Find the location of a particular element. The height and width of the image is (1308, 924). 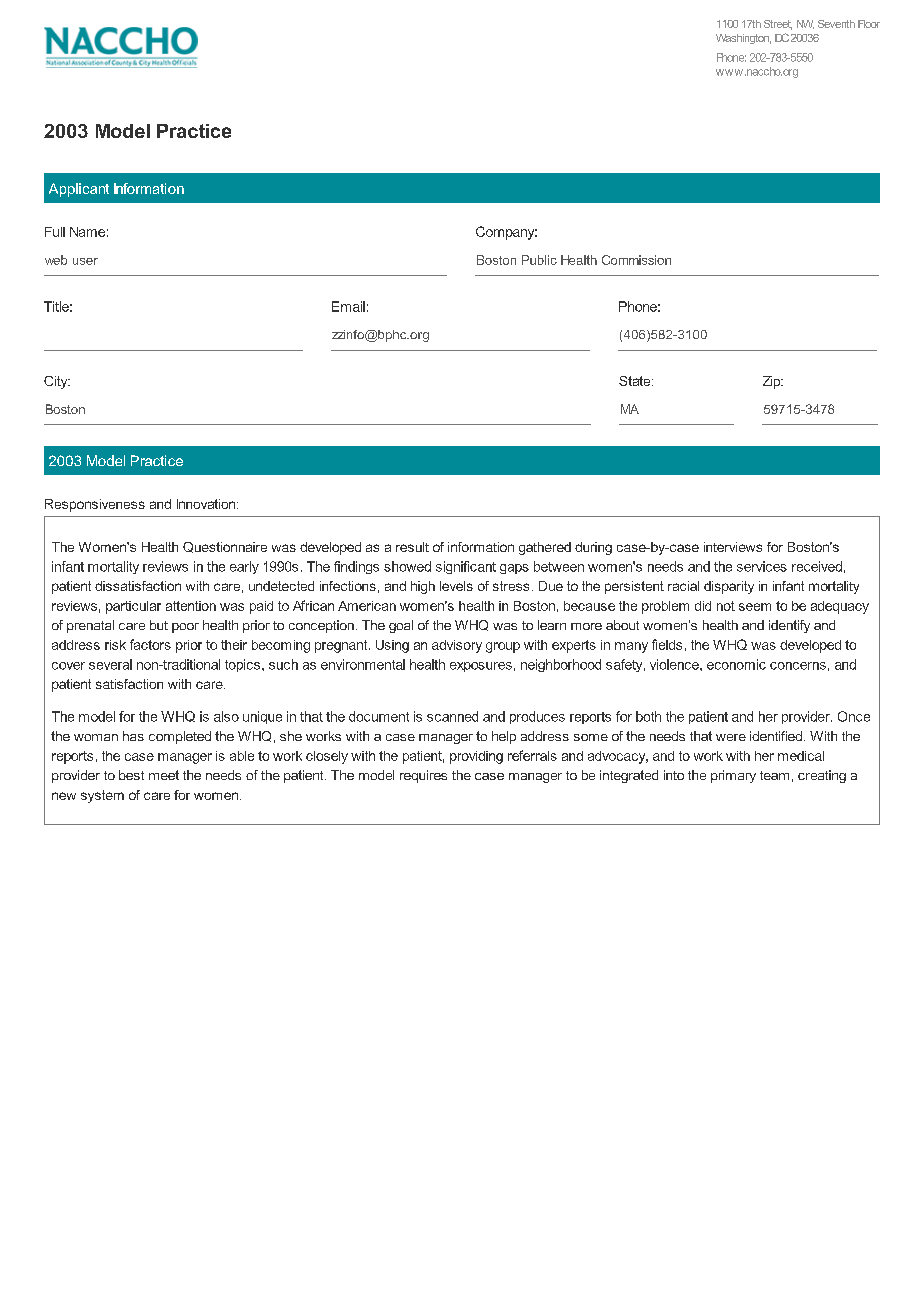

Street is located at coordinates (778, 25).
